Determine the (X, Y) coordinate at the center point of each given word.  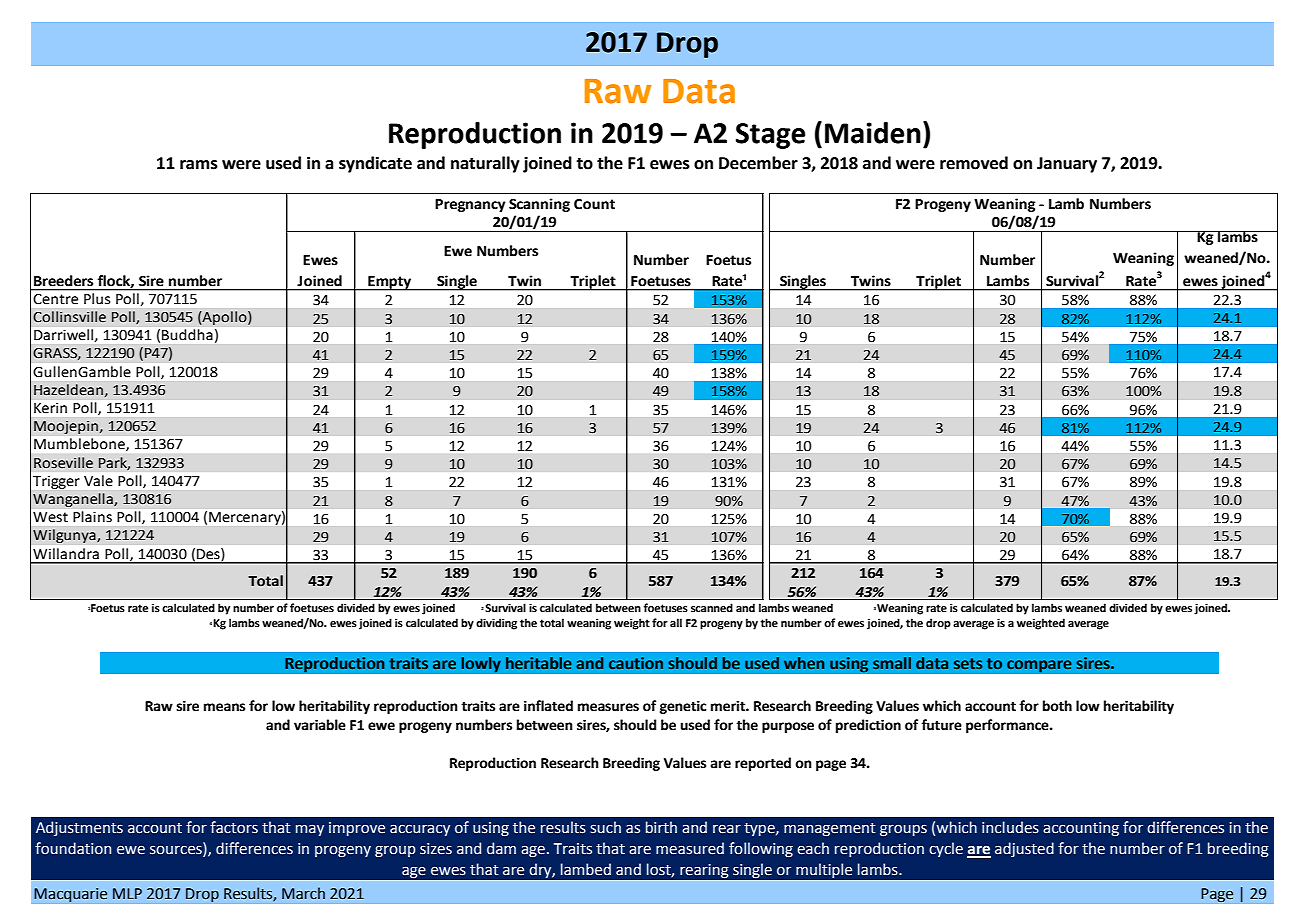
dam (501, 848)
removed (974, 163)
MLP (127, 893)
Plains (92, 516)
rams (199, 165)
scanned (712, 607)
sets (968, 663)
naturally (485, 164)
